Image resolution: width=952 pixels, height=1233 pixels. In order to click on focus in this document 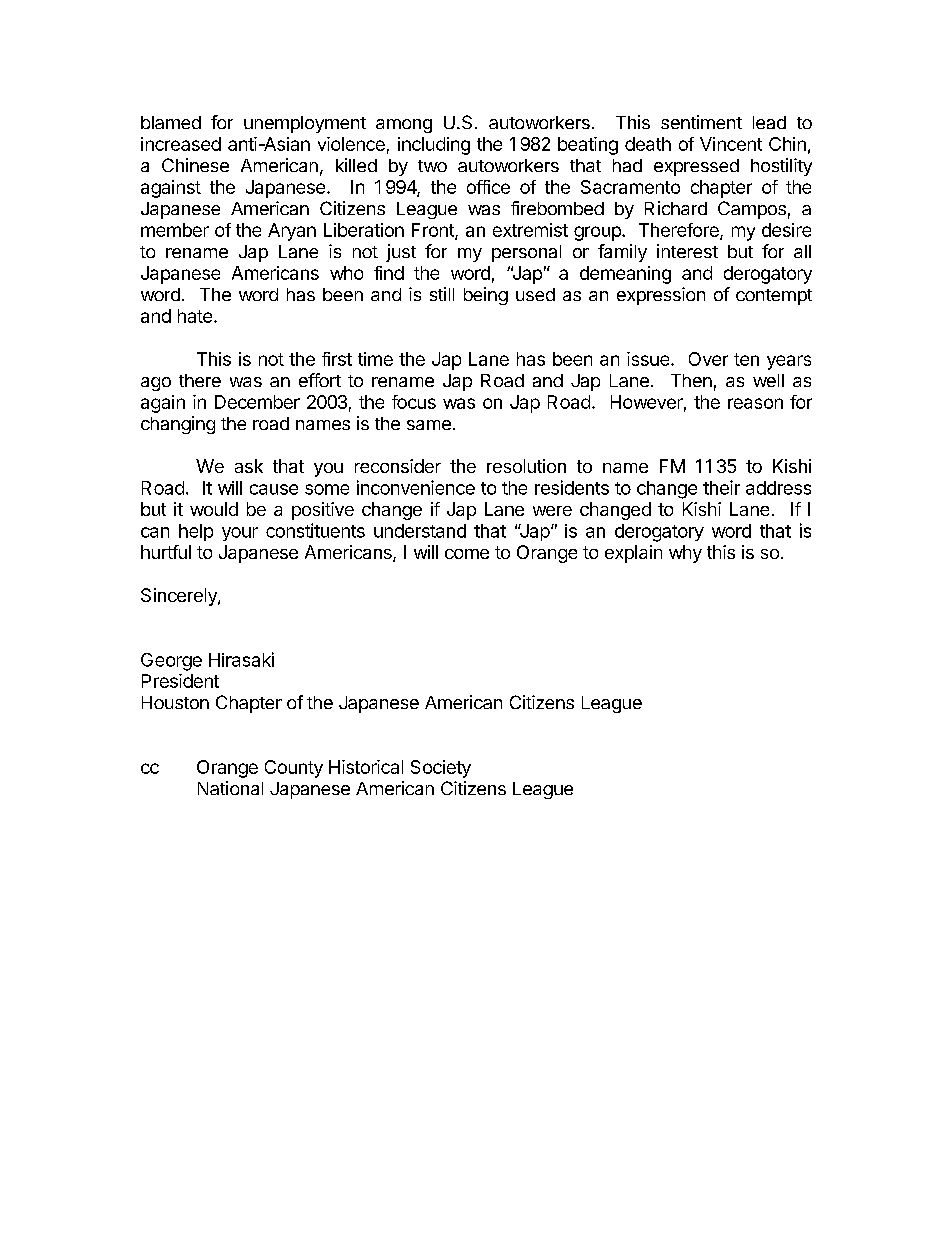, I will do `click(414, 402)`.
